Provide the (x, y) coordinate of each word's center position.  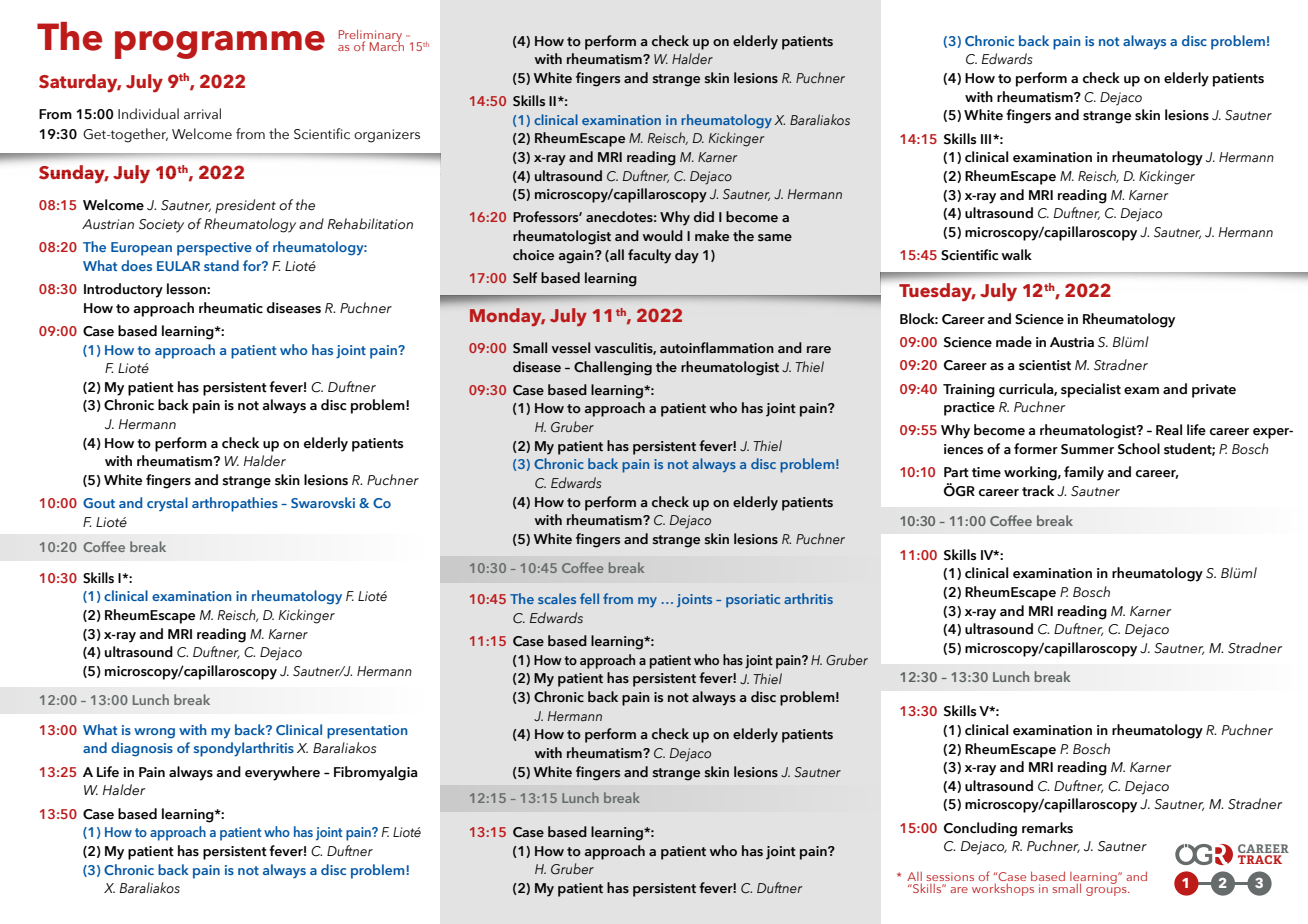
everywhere (282, 773)
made (1014, 342)
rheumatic (231, 308)
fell (589, 598)
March (387, 45)
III (986, 139)
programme (220, 45)
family (1084, 473)
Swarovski (323, 502)
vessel (570, 348)
